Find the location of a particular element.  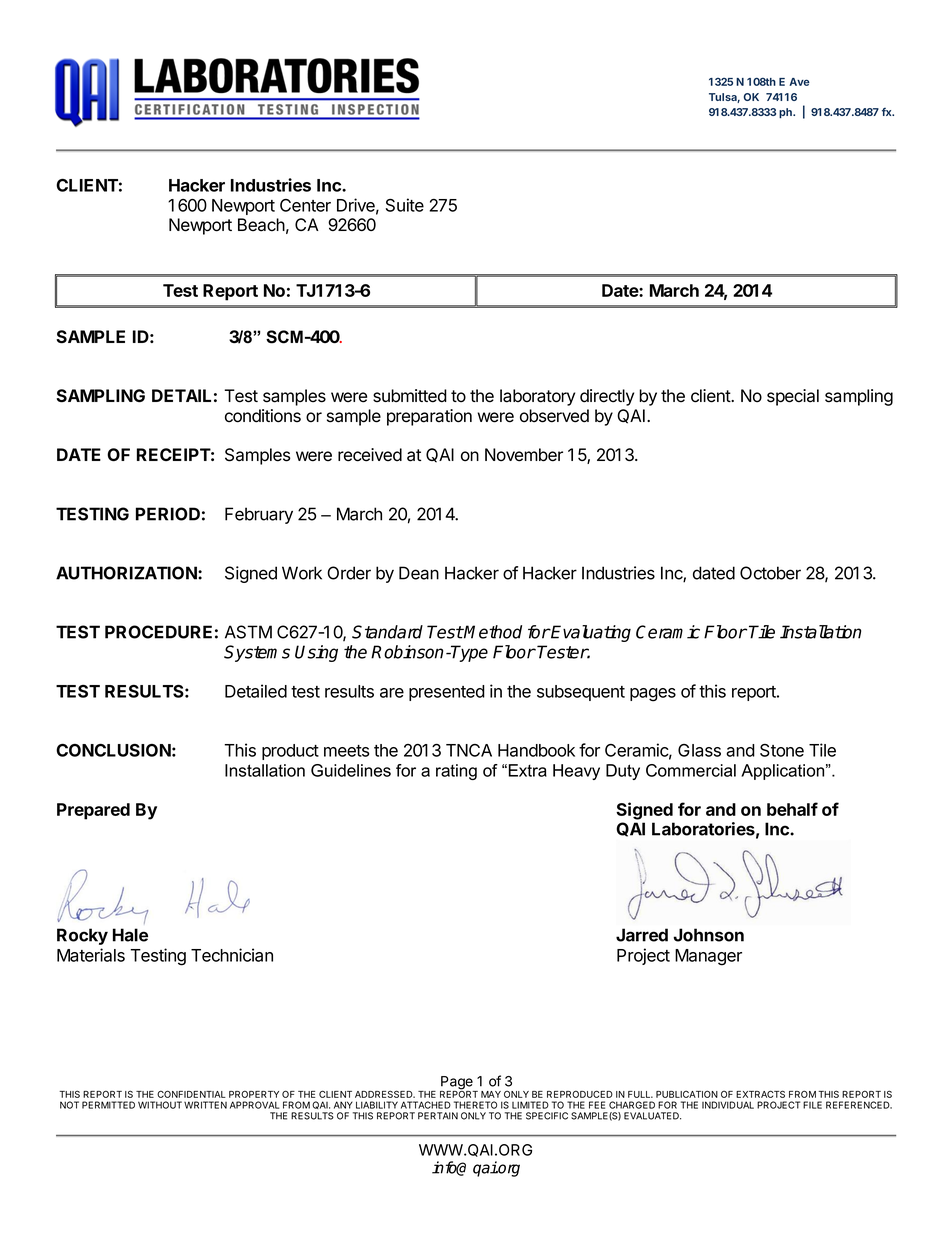

Ave is located at coordinates (799, 82).
